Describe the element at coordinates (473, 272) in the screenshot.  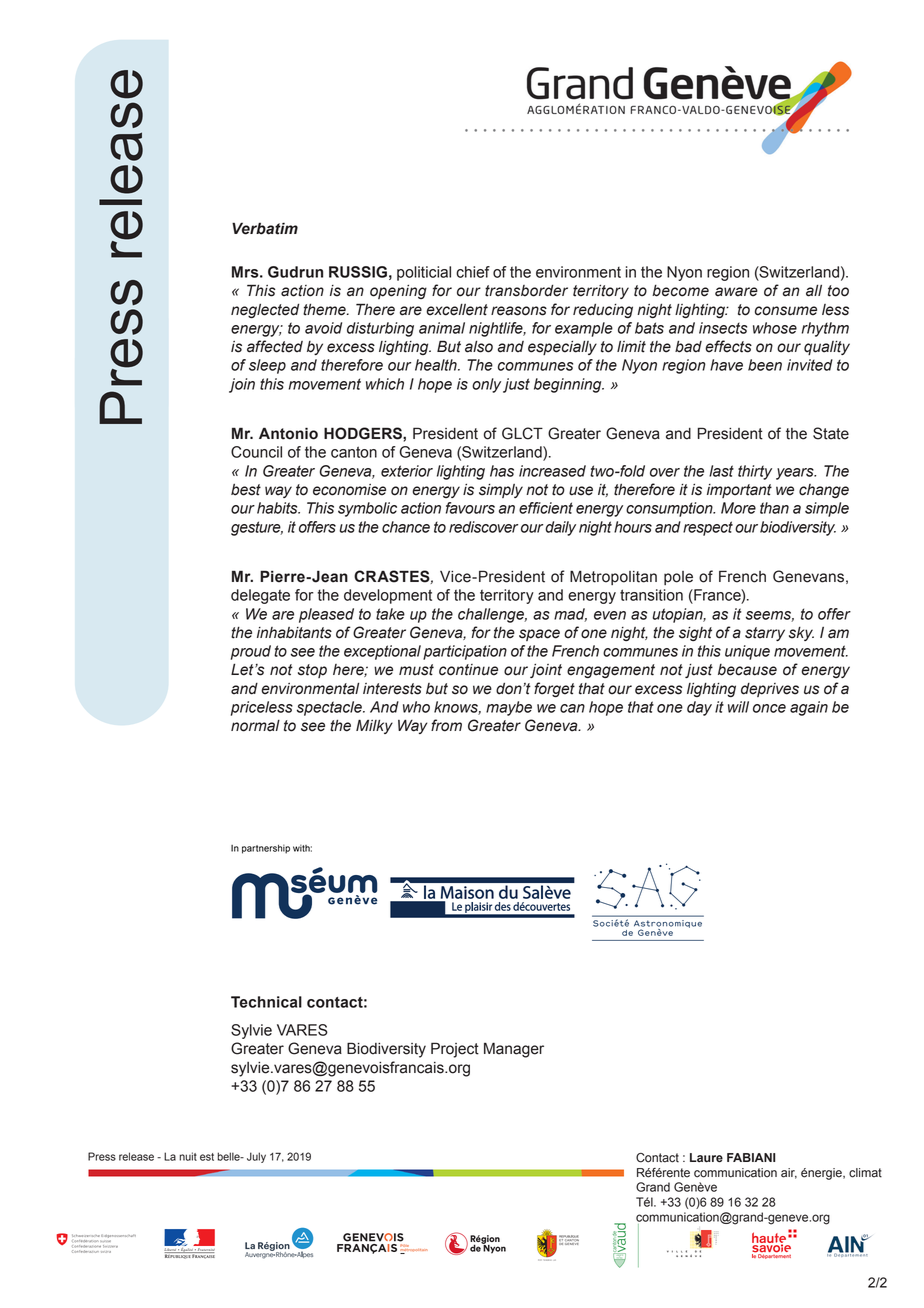
I see `chief` at that location.
